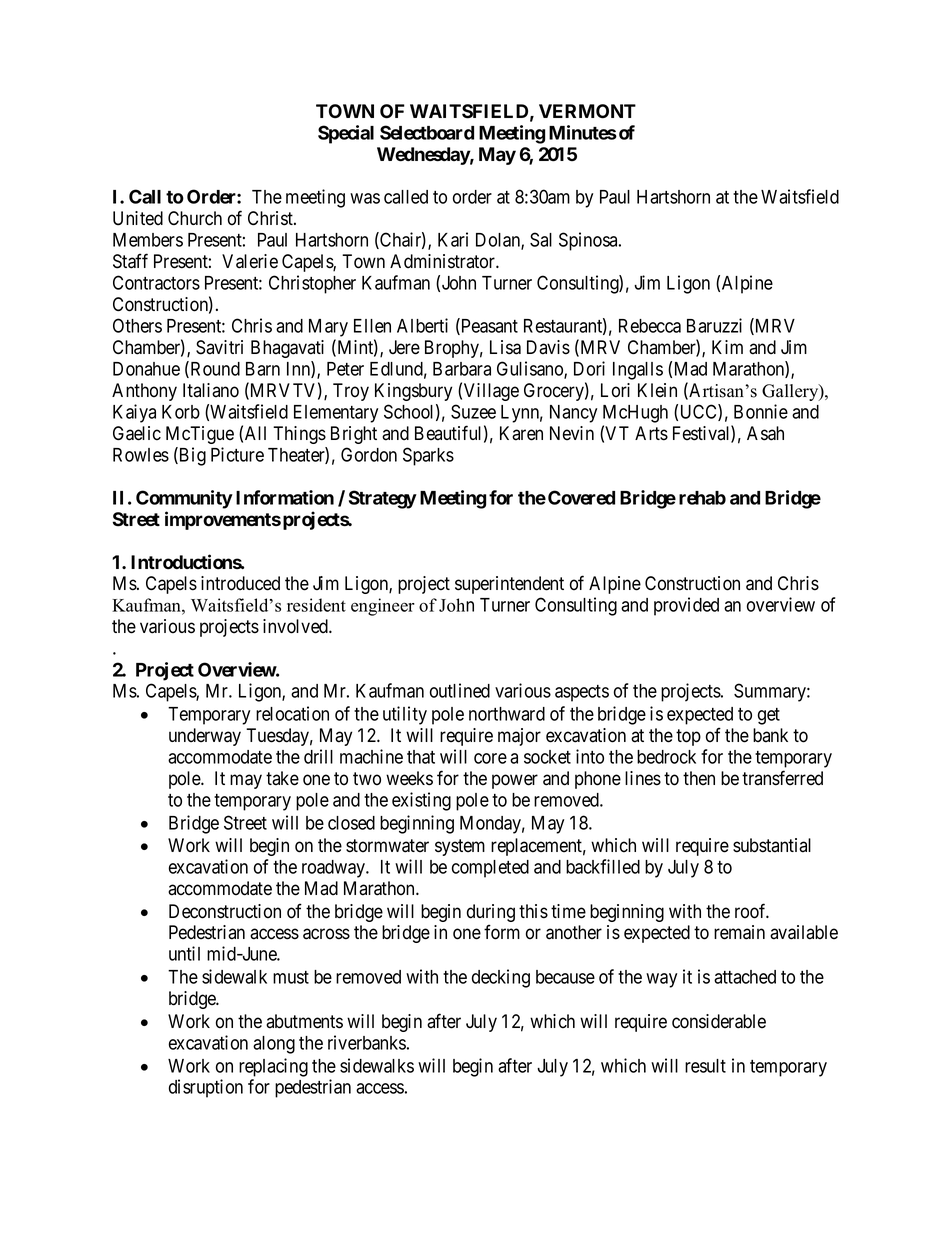 Image resolution: width=952 pixels, height=1233 pixels. I want to click on system, so click(460, 847).
